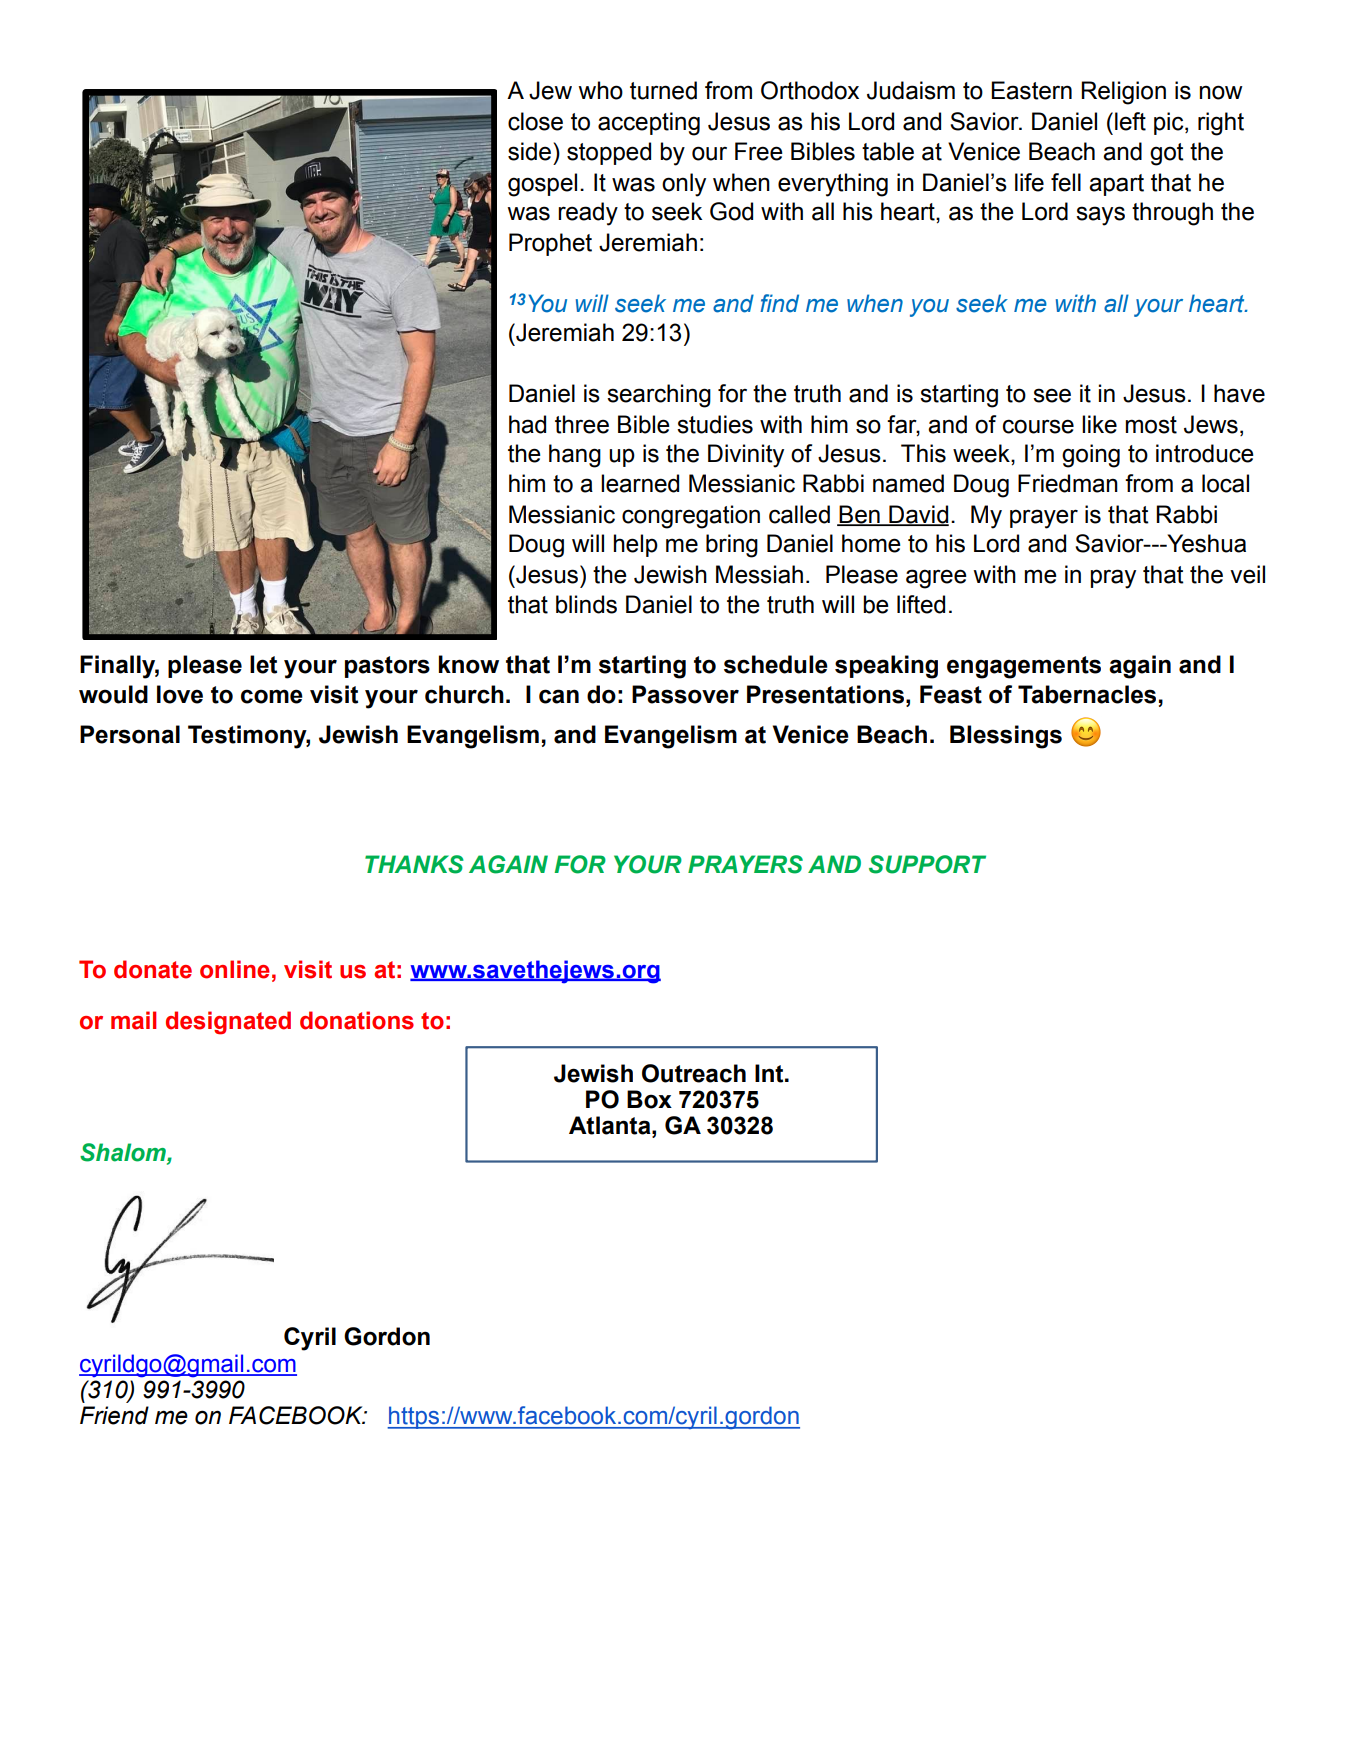 This image has width=1345, height=1741. I want to click on Outreach, so click(694, 1073).
